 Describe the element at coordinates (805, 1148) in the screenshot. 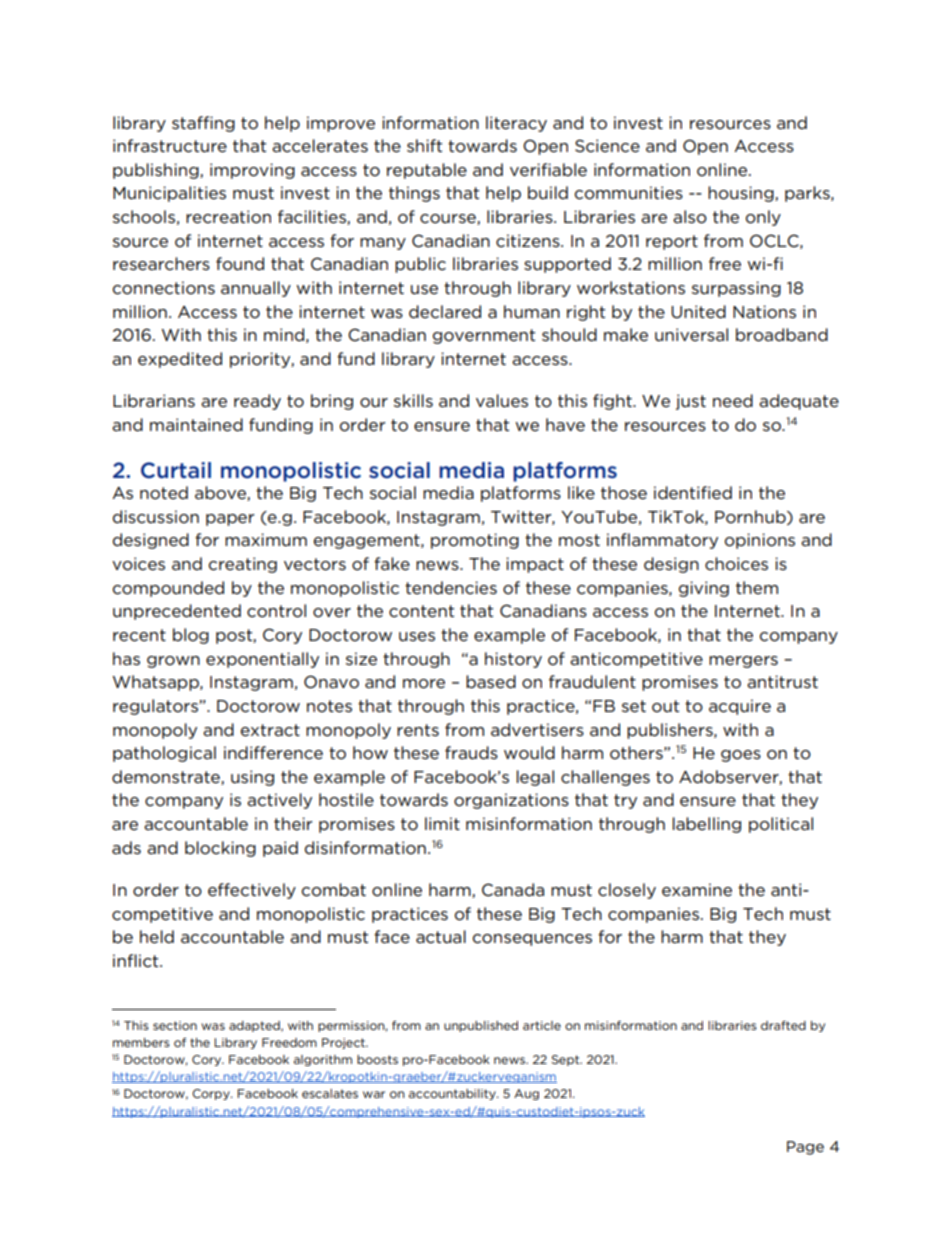

I see `Page` at that location.
